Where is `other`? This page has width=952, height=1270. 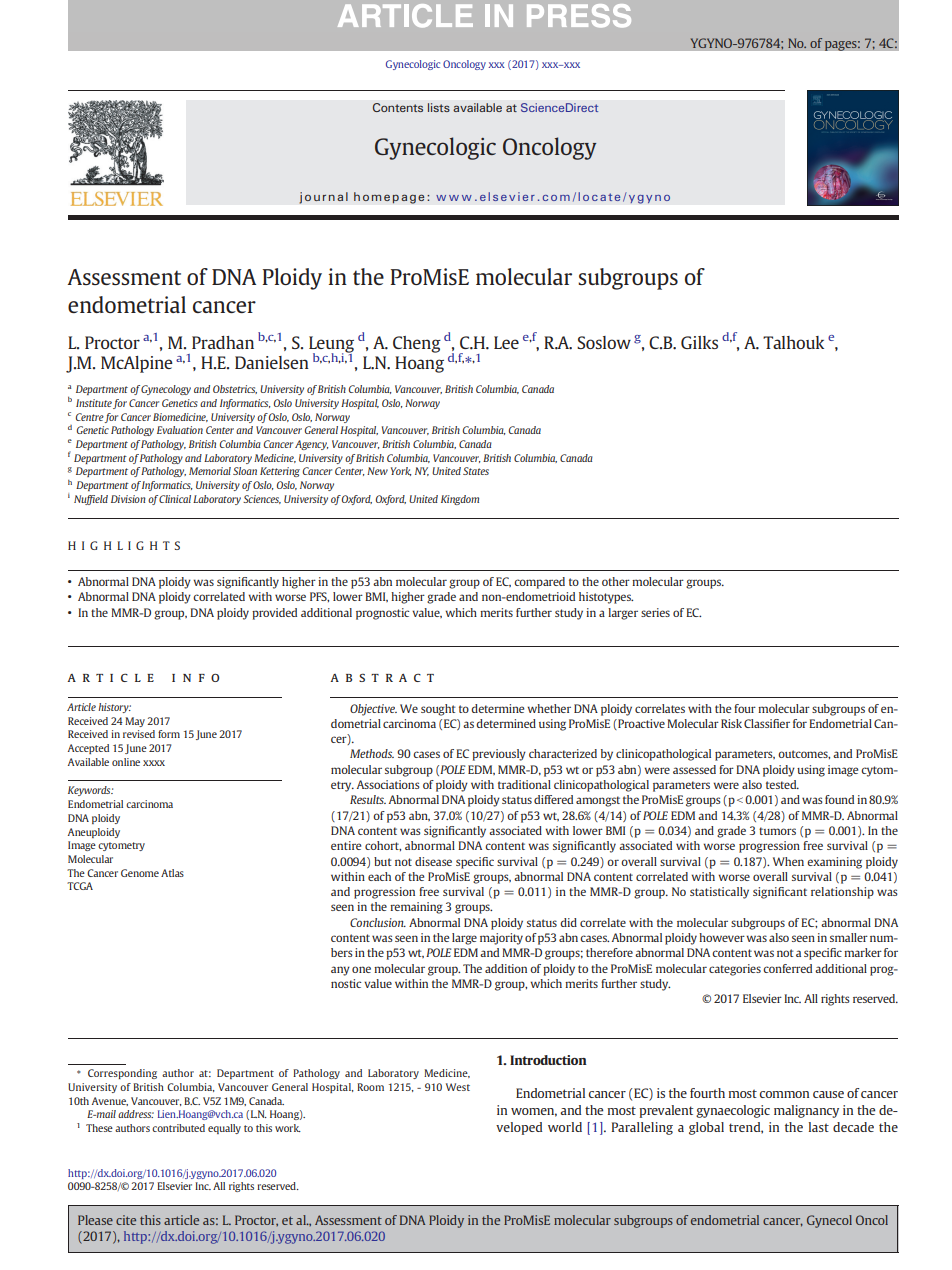 other is located at coordinates (616, 581).
